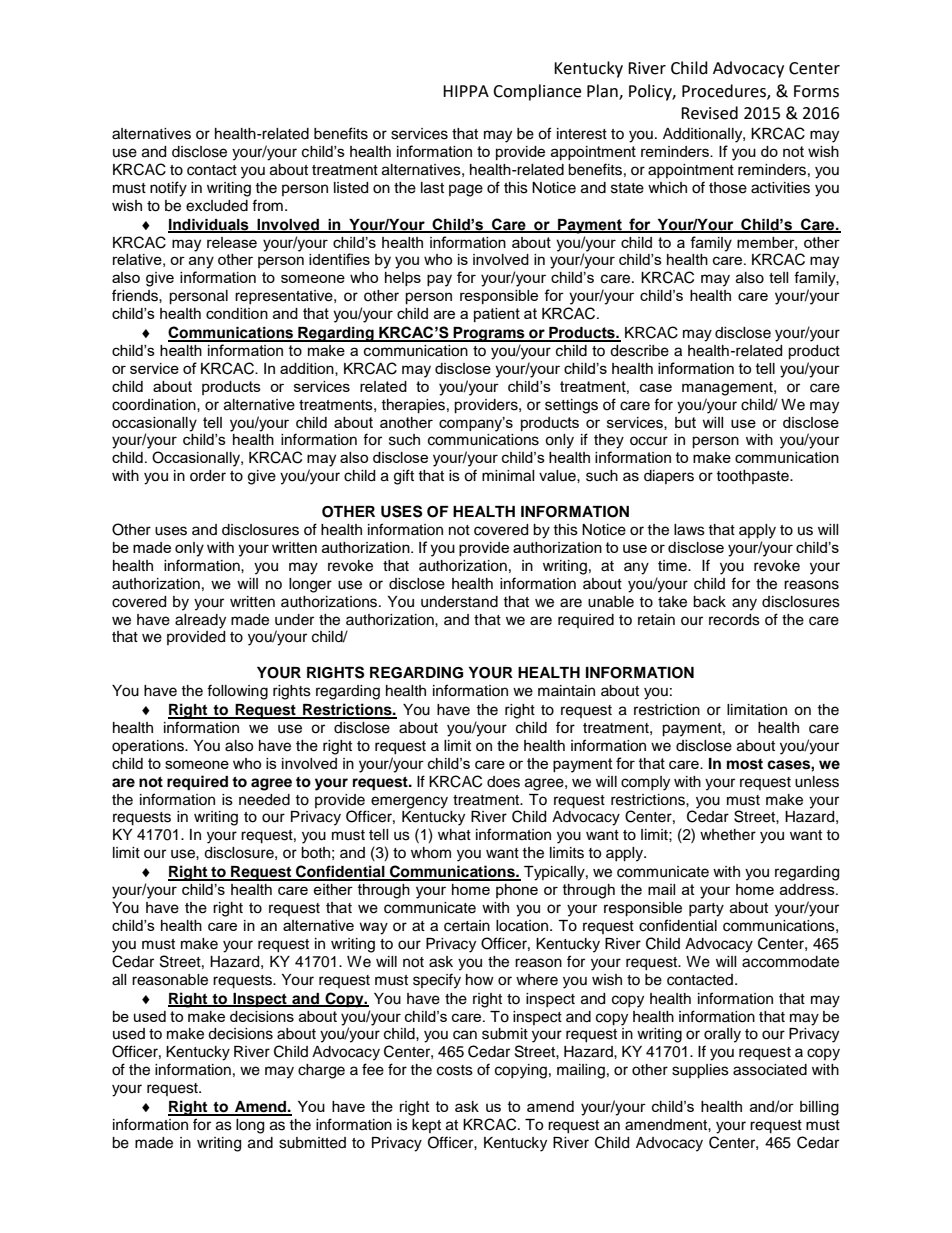 This image has width=952, height=1233. Describe the element at coordinates (321, 1071) in the image. I see `charge` at that location.
